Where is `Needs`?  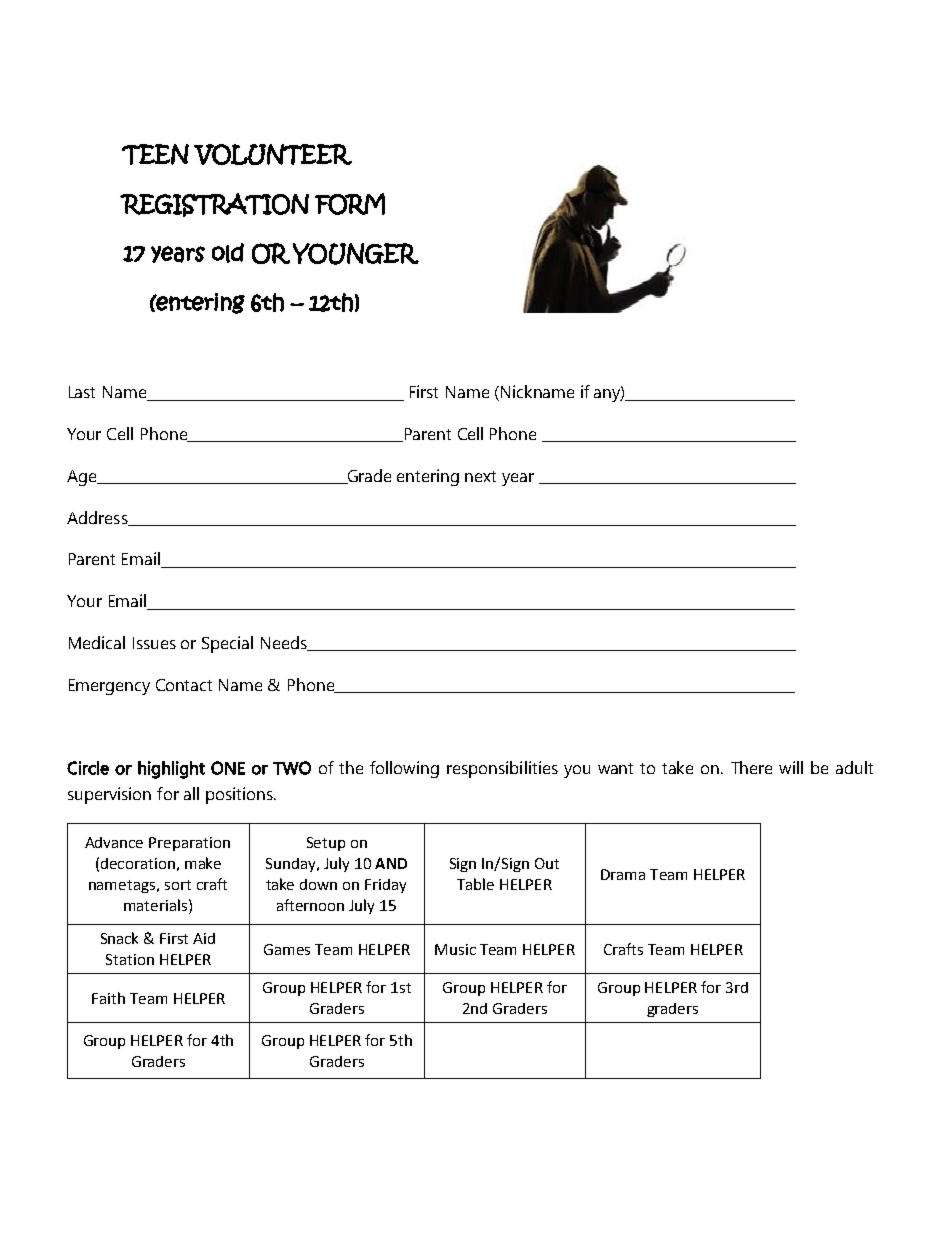
Needs is located at coordinates (285, 643).
